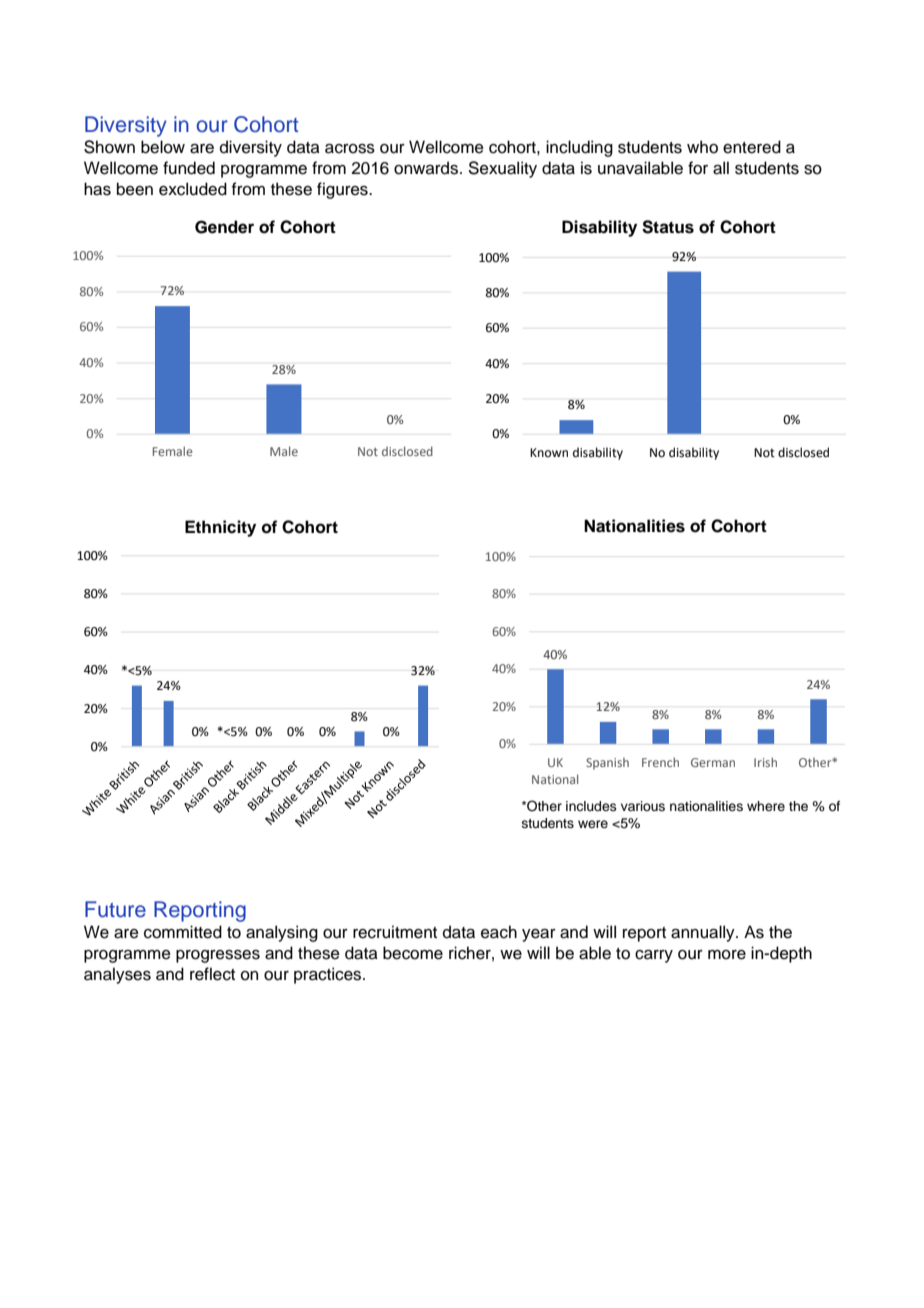  I want to click on Known, so click(549, 452).
